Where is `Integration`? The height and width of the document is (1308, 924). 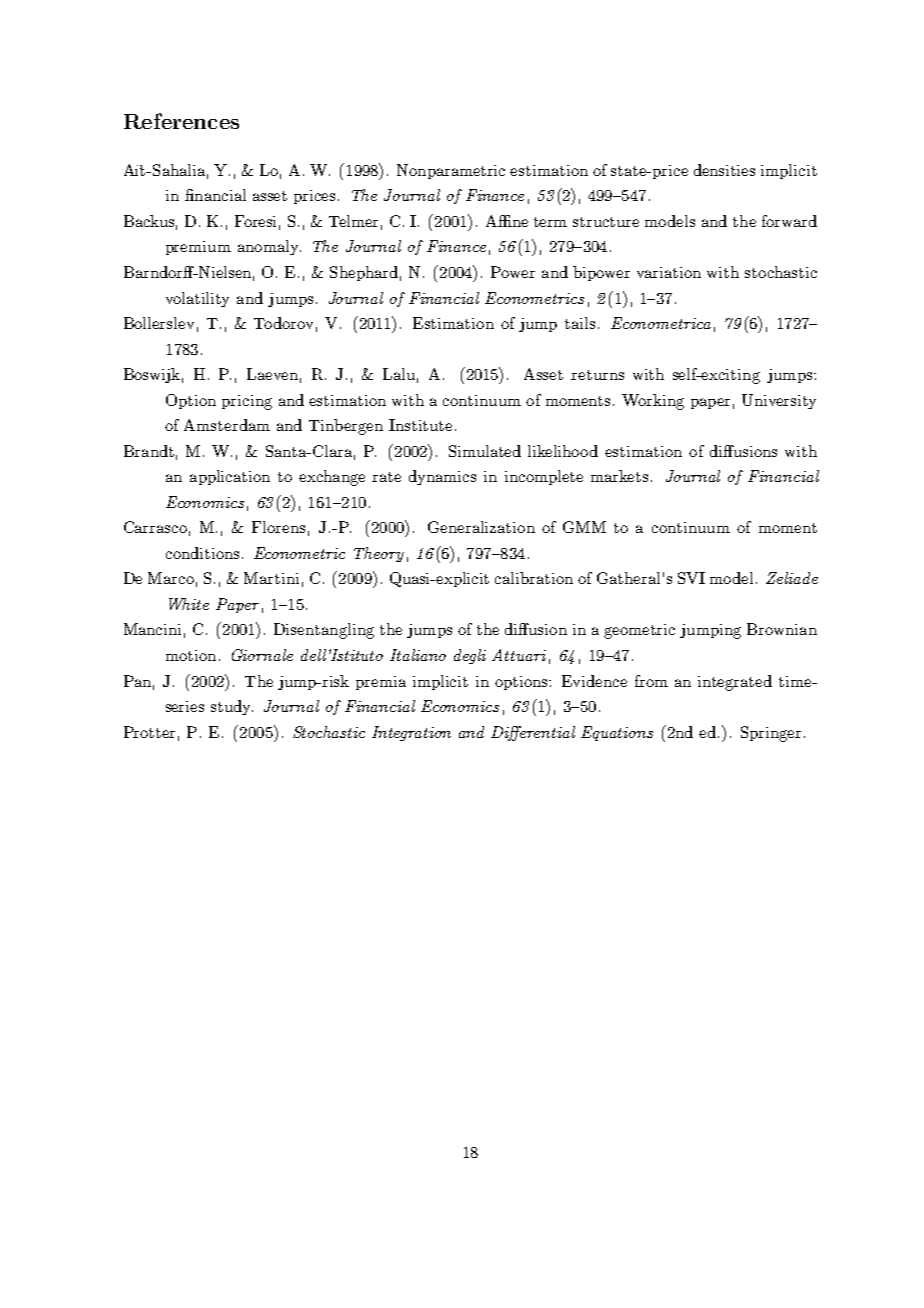 Integration is located at coordinates (411, 733).
